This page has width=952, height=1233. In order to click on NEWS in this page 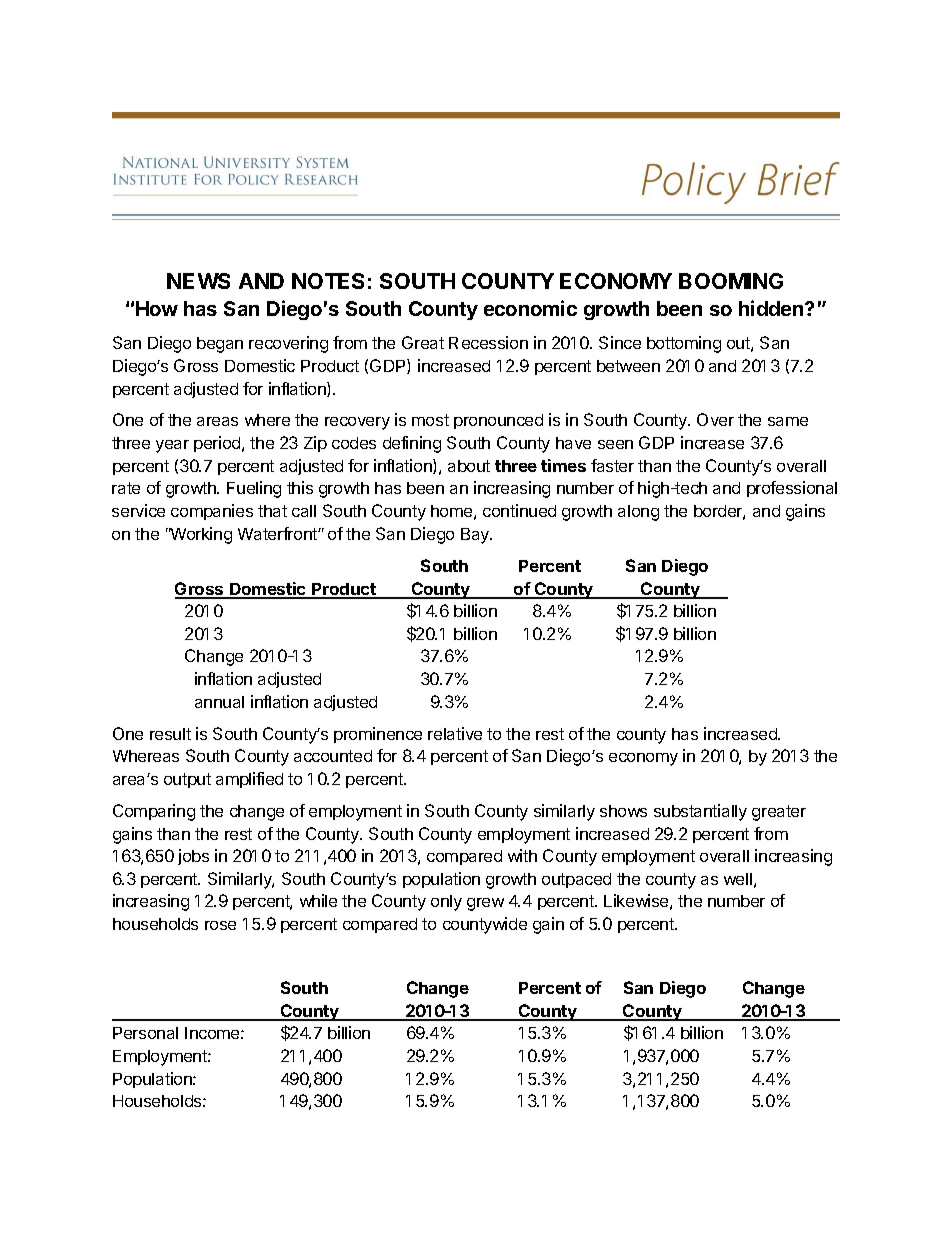, I will do `click(198, 281)`.
